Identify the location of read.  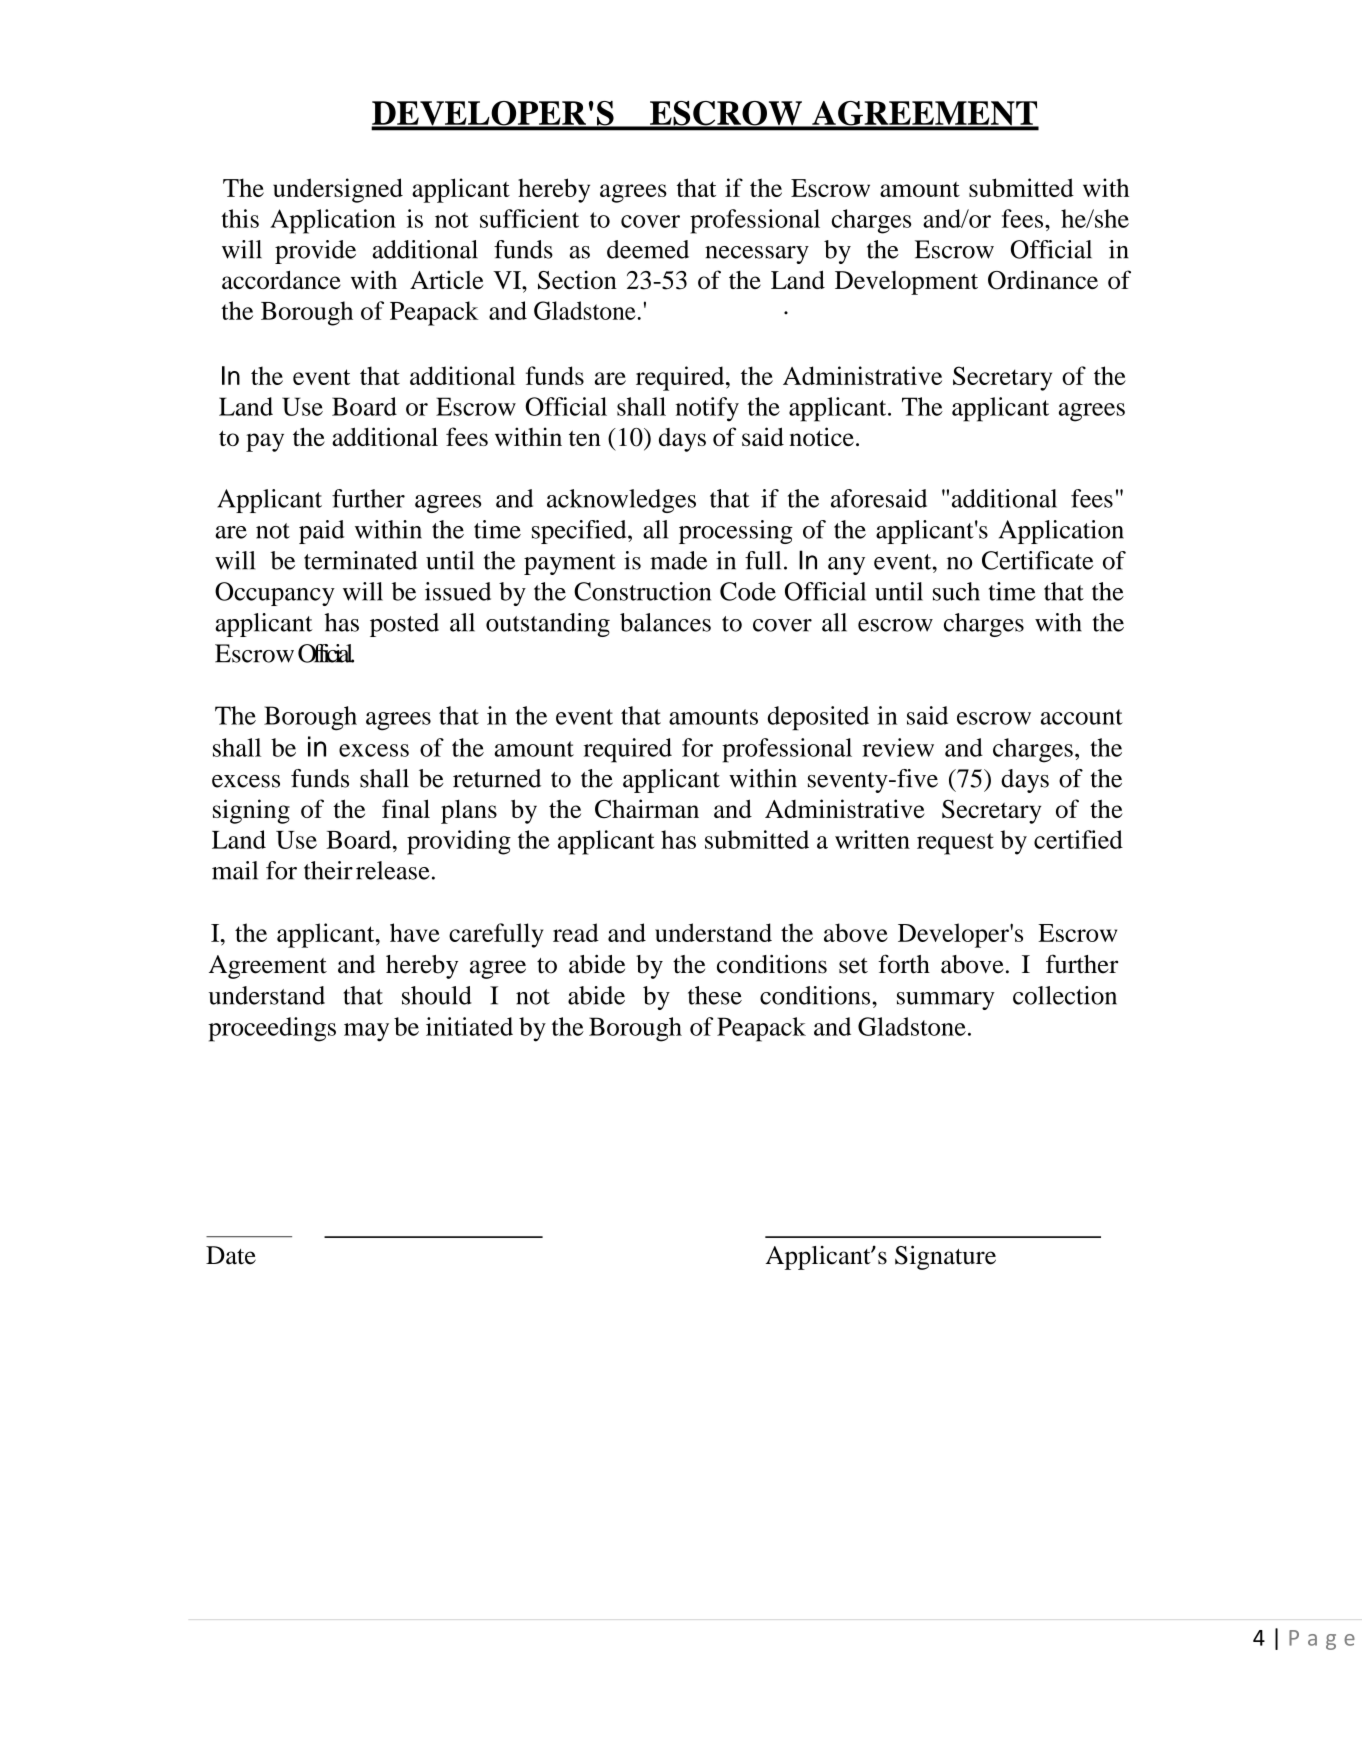
(576, 932).
